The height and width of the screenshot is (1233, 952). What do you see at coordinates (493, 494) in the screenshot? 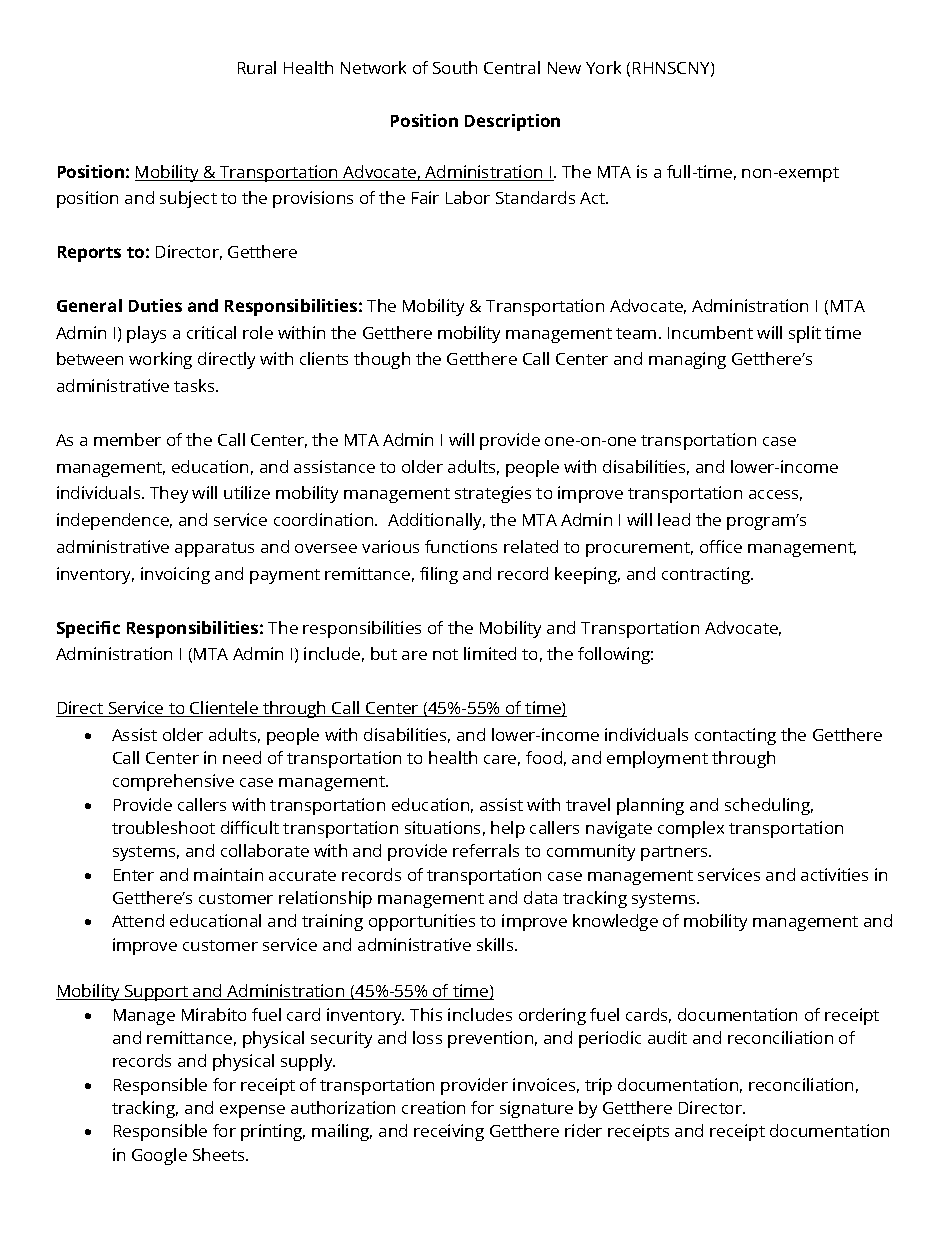
I see `strategies` at bounding box center [493, 494].
